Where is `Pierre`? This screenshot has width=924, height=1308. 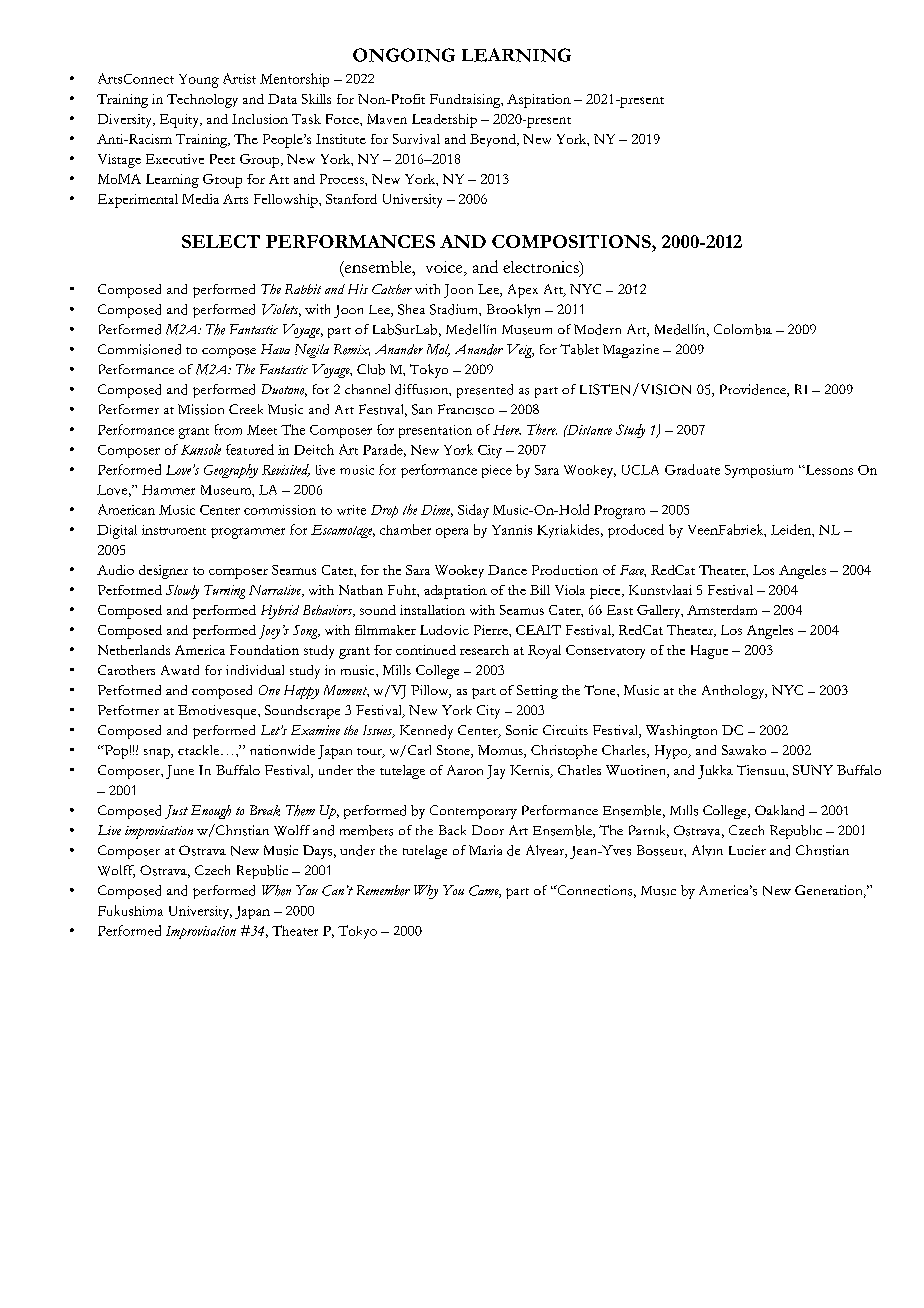 Pierre is located at coordinates (492, 630).
